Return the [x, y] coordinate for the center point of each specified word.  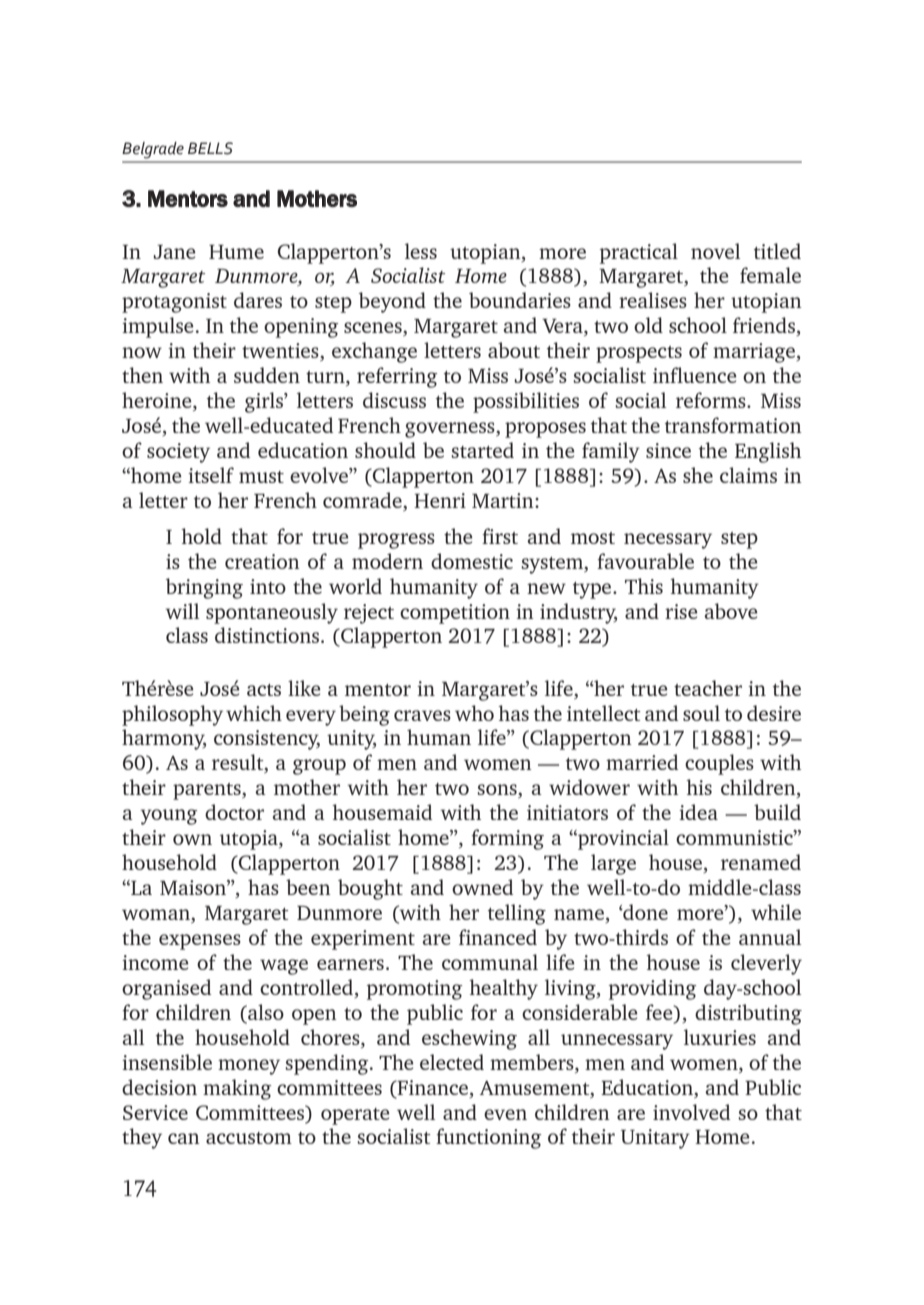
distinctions [267, 635]
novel [715, 251]
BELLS [210, 148]
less [421, 251]
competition [455, 614]
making [237, 1089]
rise [681, 611]
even [505, 1114]
